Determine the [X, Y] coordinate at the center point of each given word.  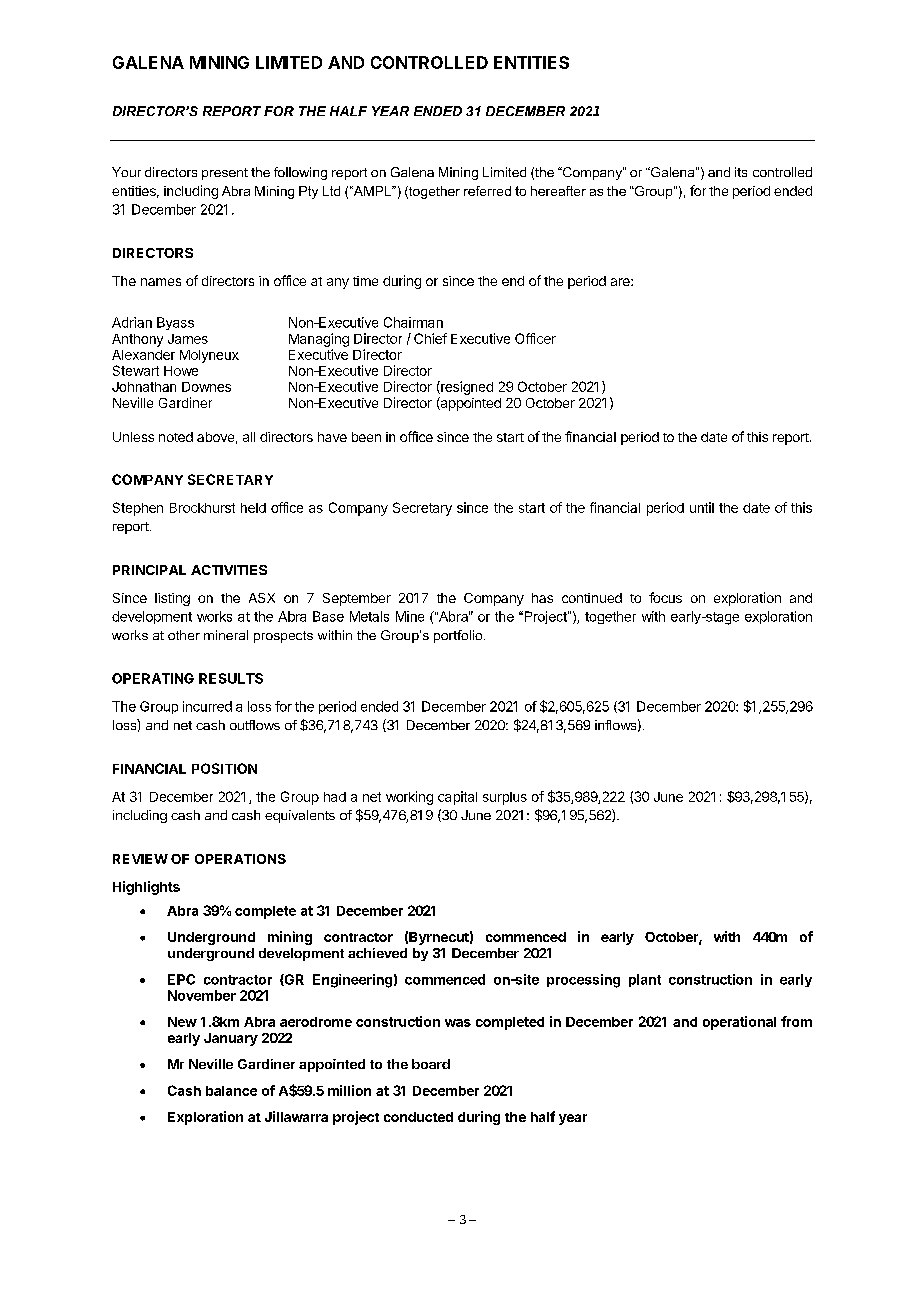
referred [487, 191]
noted [176, 437]
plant [645, 980]
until [702, 507]
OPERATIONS [240, 859]
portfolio [459, 636]
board [431, 1064]
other [184, 635]
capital [457, 798]
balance [231, 1091]
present [225, 174]
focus [665, 597]
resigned [466, 388]
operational [739, 1023]
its [741, 172]
